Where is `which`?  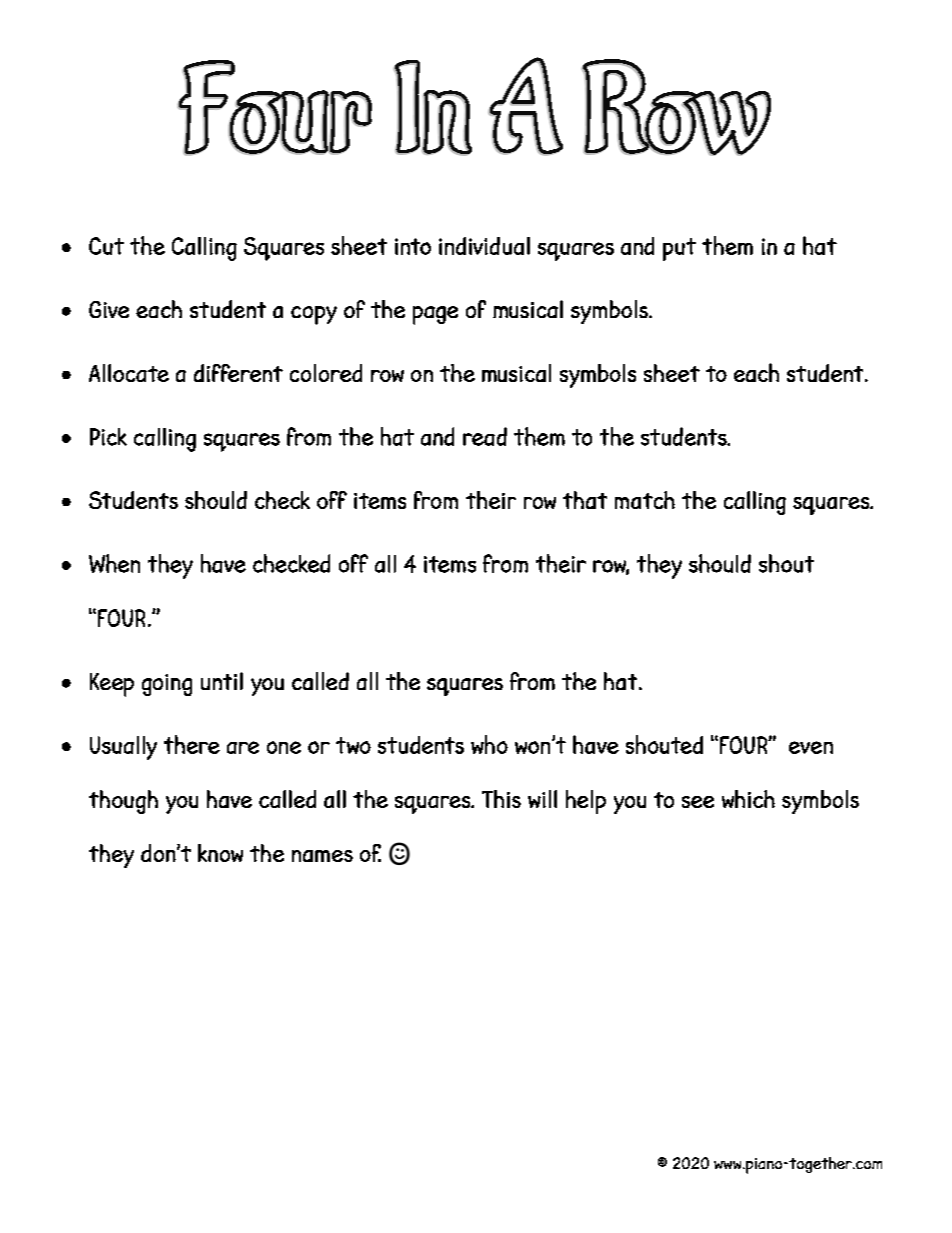 which is located at coordinates (748, 799).
